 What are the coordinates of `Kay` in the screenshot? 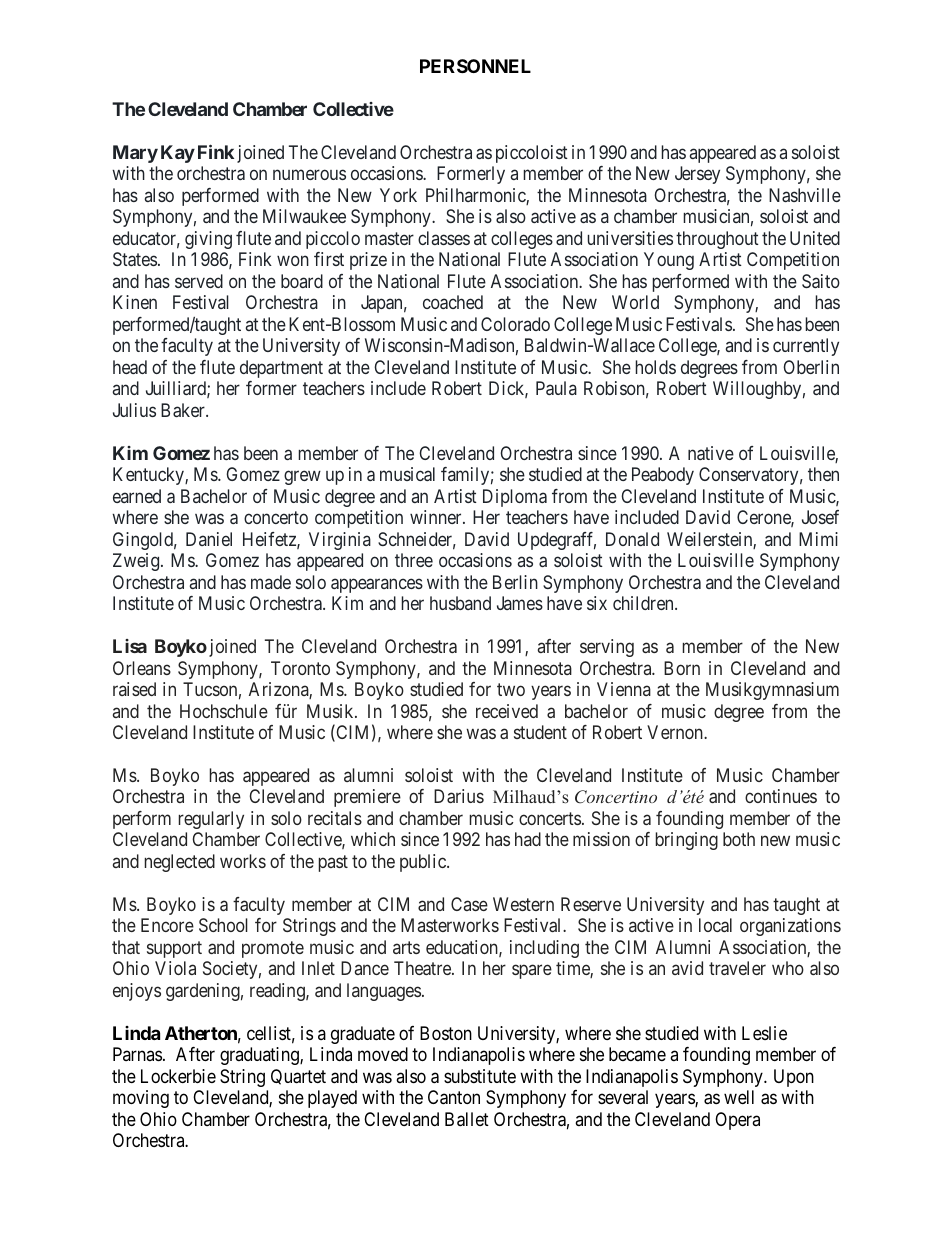 It's located at (178, 154).
